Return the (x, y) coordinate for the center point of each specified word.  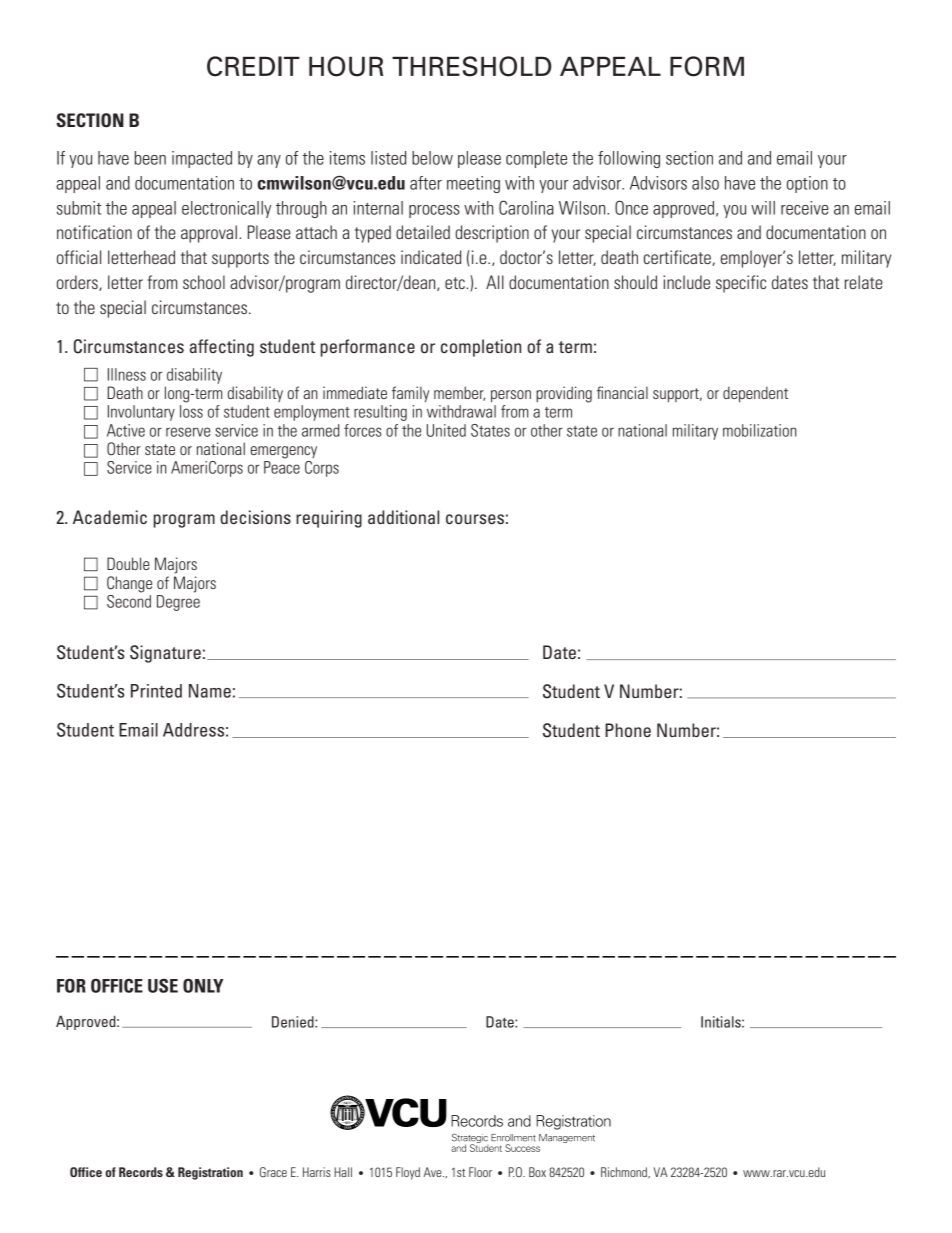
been (150, 158)
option (807, 184)
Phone (628, 730)
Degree (178, 603)
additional (403, 517)
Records (141, 1172)
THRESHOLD (471, 66)
